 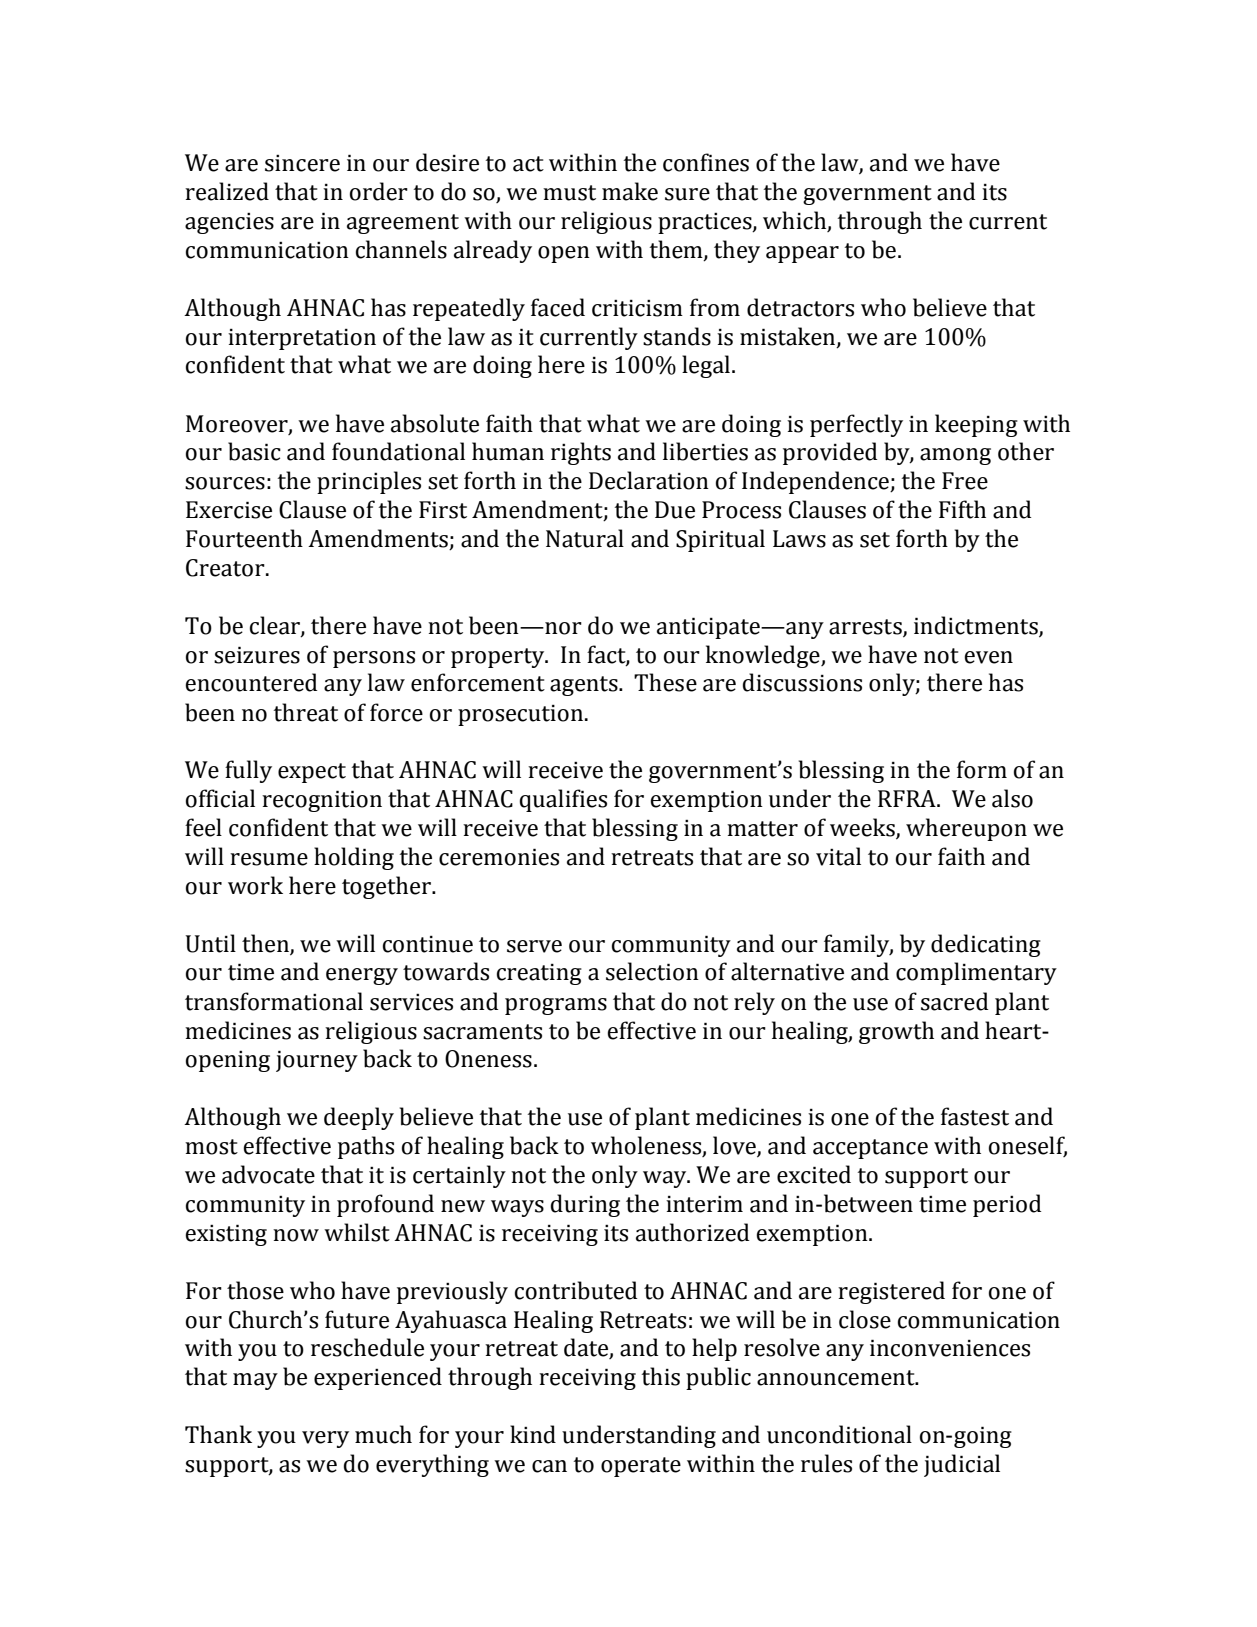 What do you see at coordinates (266, 944) in the page?
I see `then` at bounding box center [266, 944].
